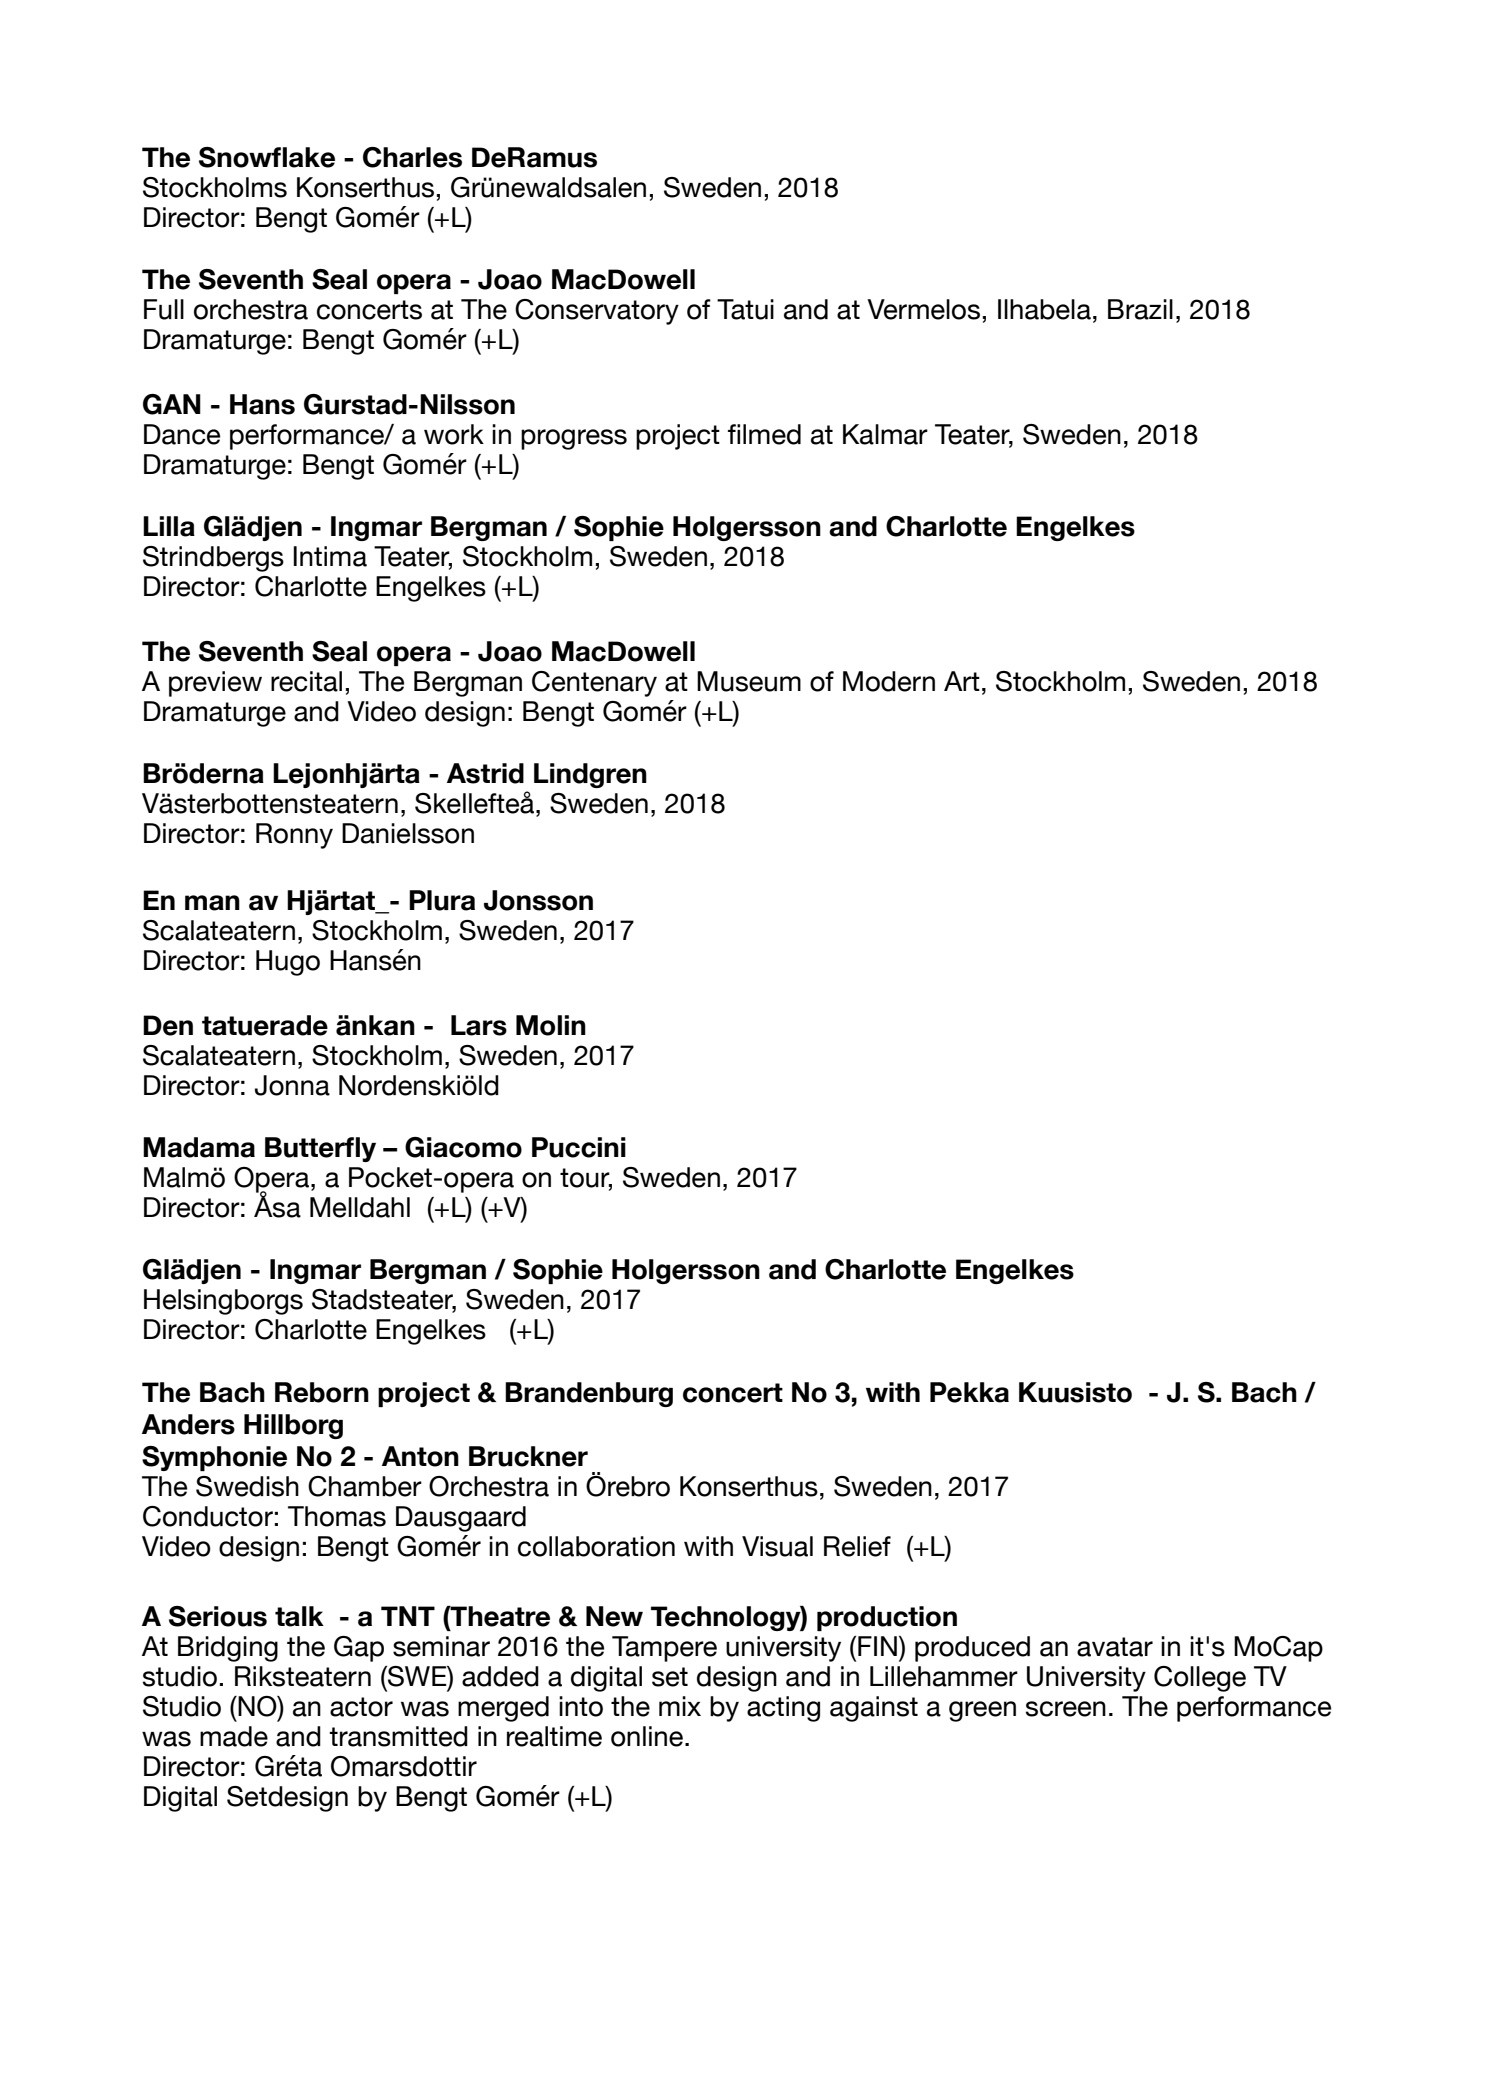  Describe the element at coordinates (538, 900) in the screenshot. I see `Jonsson` at that location.
